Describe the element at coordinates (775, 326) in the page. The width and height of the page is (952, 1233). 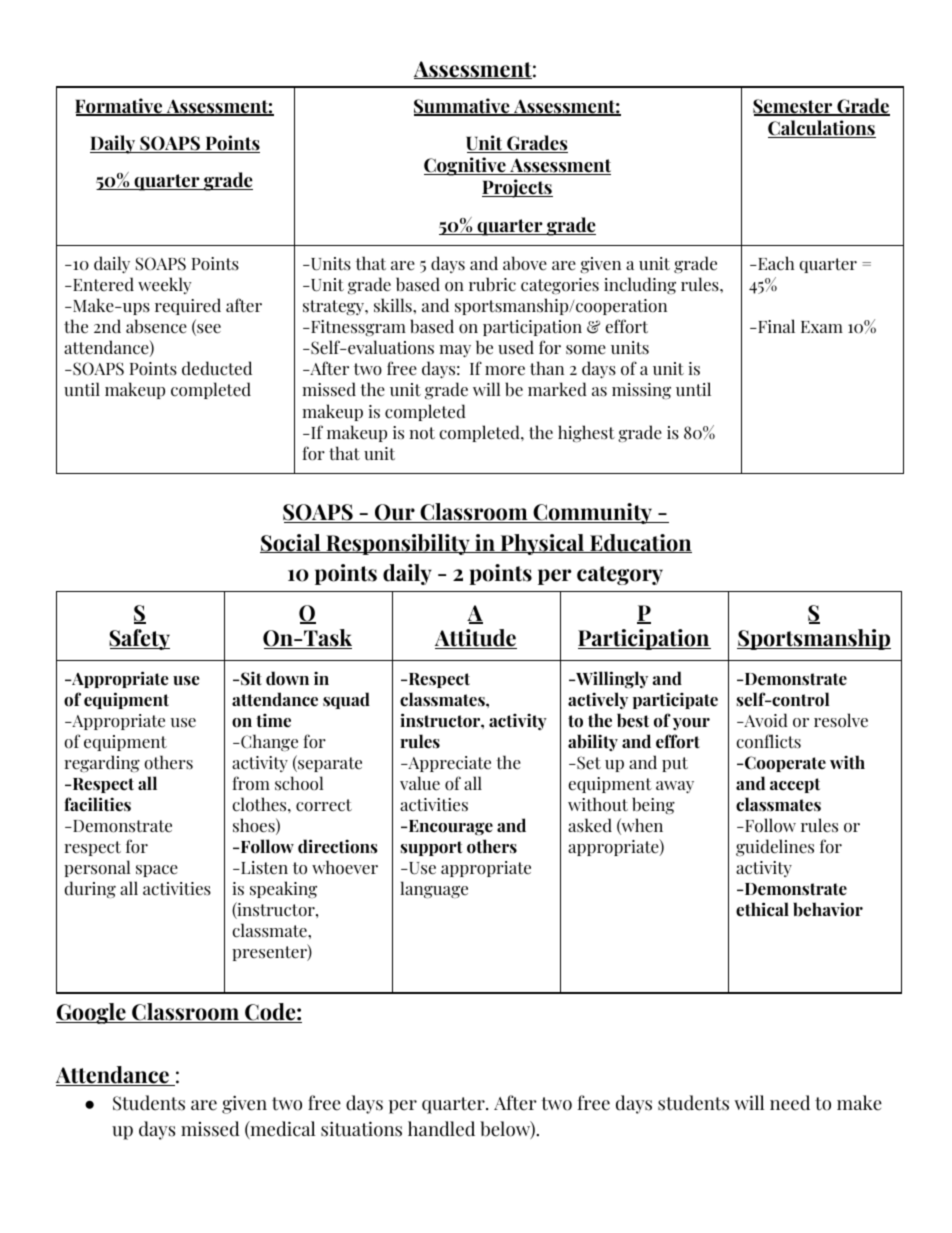
I see `Final` at that location.
